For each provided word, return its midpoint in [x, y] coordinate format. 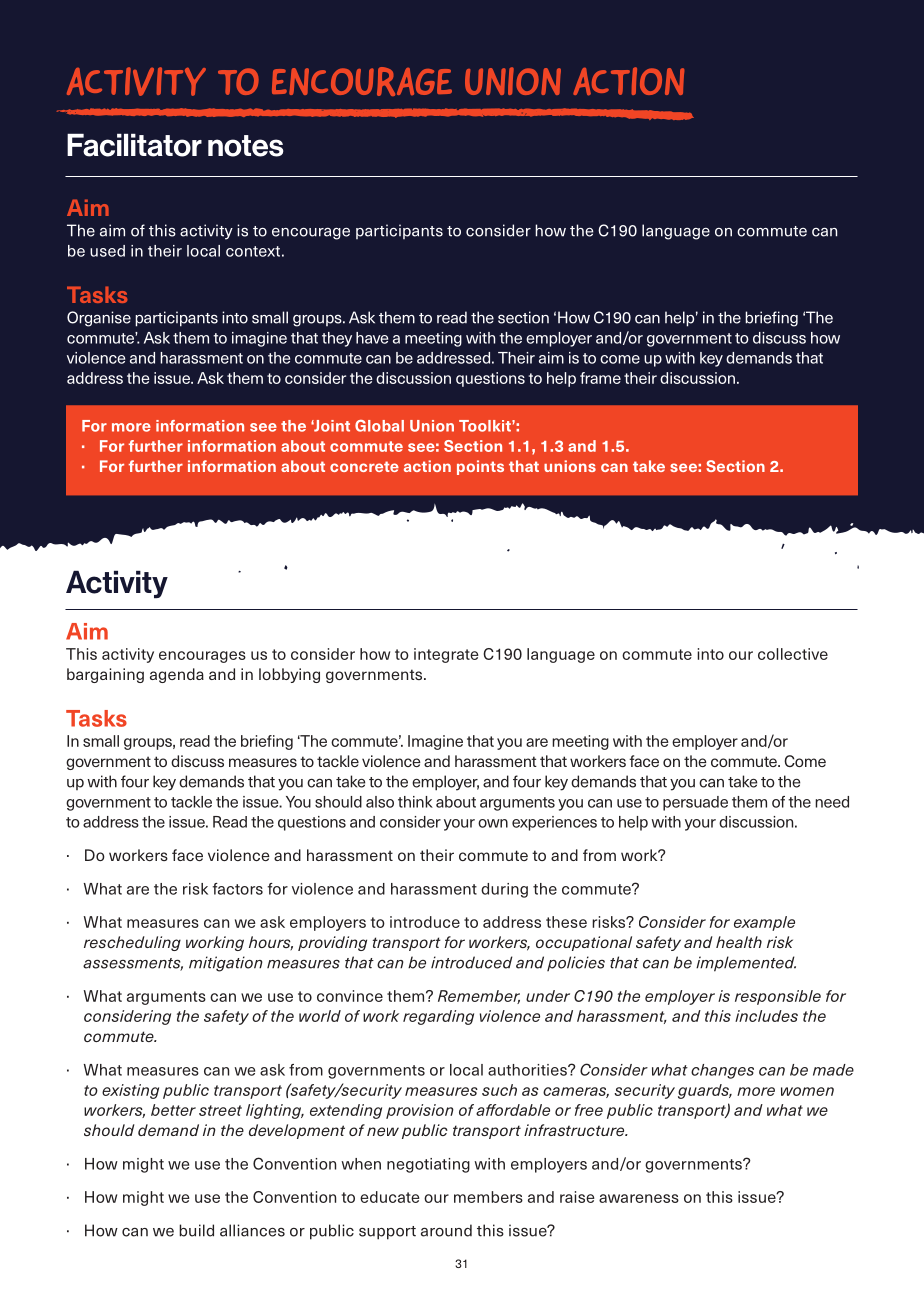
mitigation [226, 964]
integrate [446, 655]
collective [793, 654]
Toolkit [486, 426]
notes [246, 146]
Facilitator [134, 145]
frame [600, 378]
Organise [99, 319]
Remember [479, 997]
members [488, 1197]
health [739, 942]
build [196, 1230]
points [480, 467]
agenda [177, 675]
